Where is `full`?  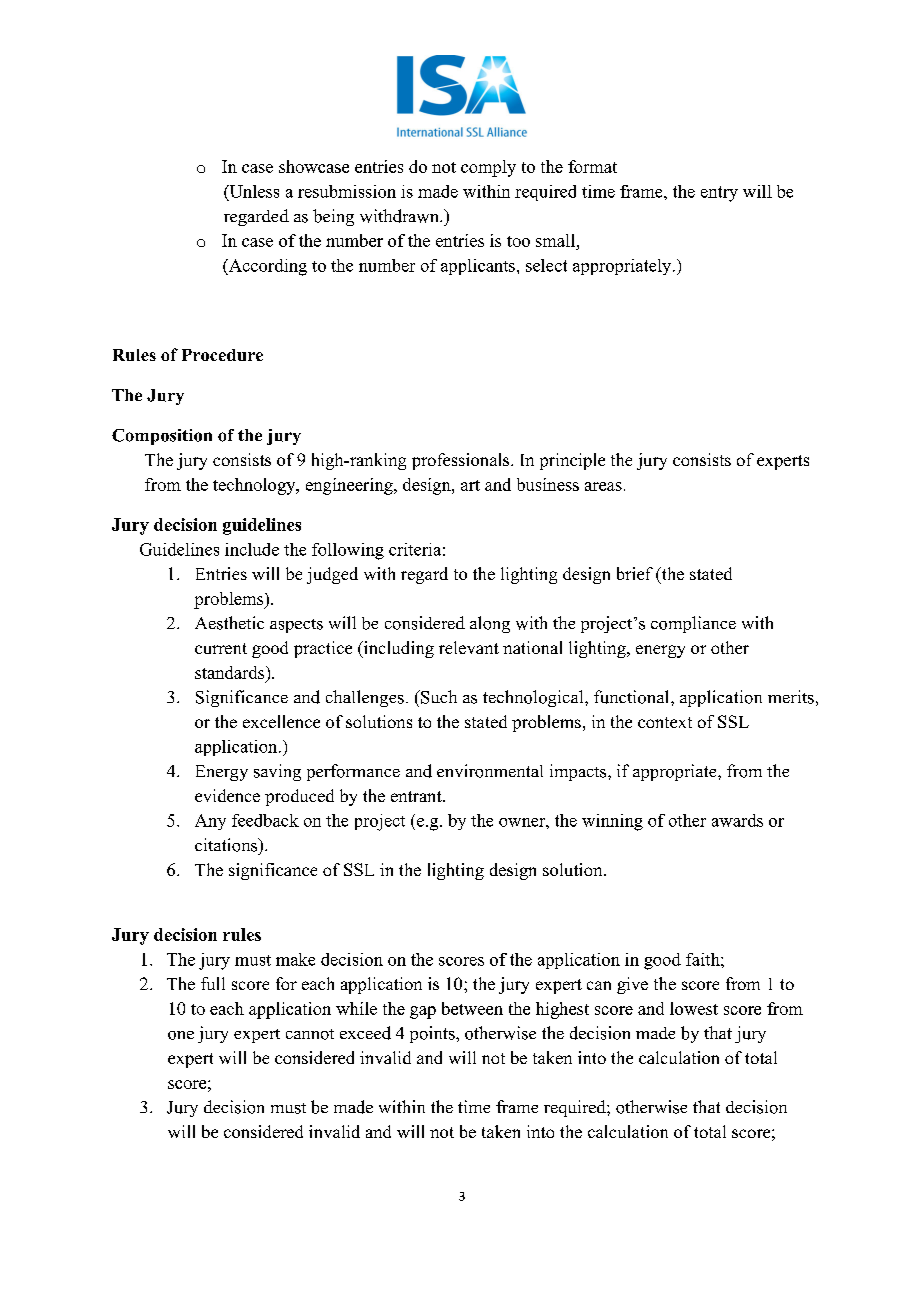
full is located at coordinates (213, 983).
